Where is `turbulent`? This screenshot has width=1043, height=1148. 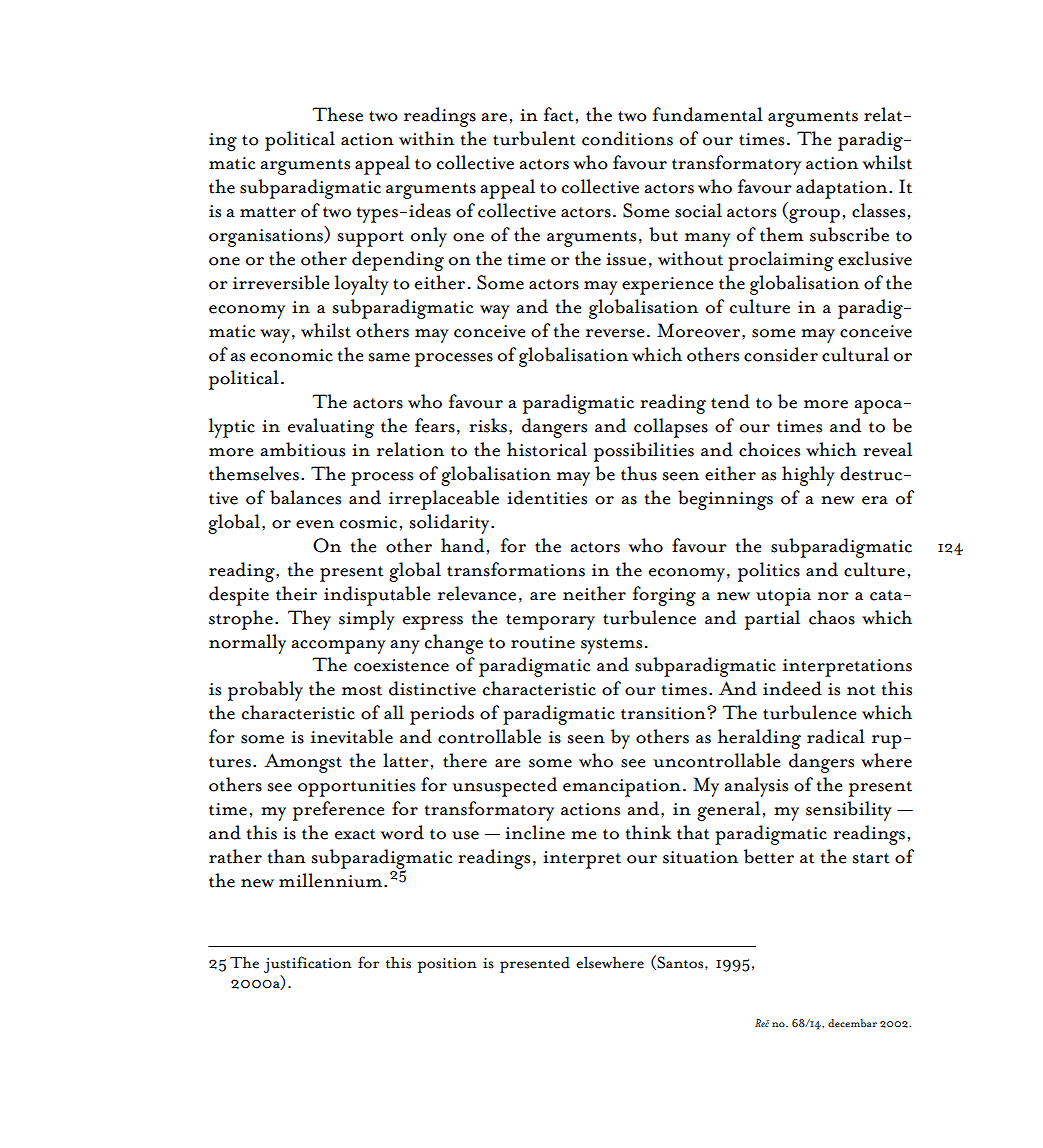
turbulent is located at coordinates (534, 138).
